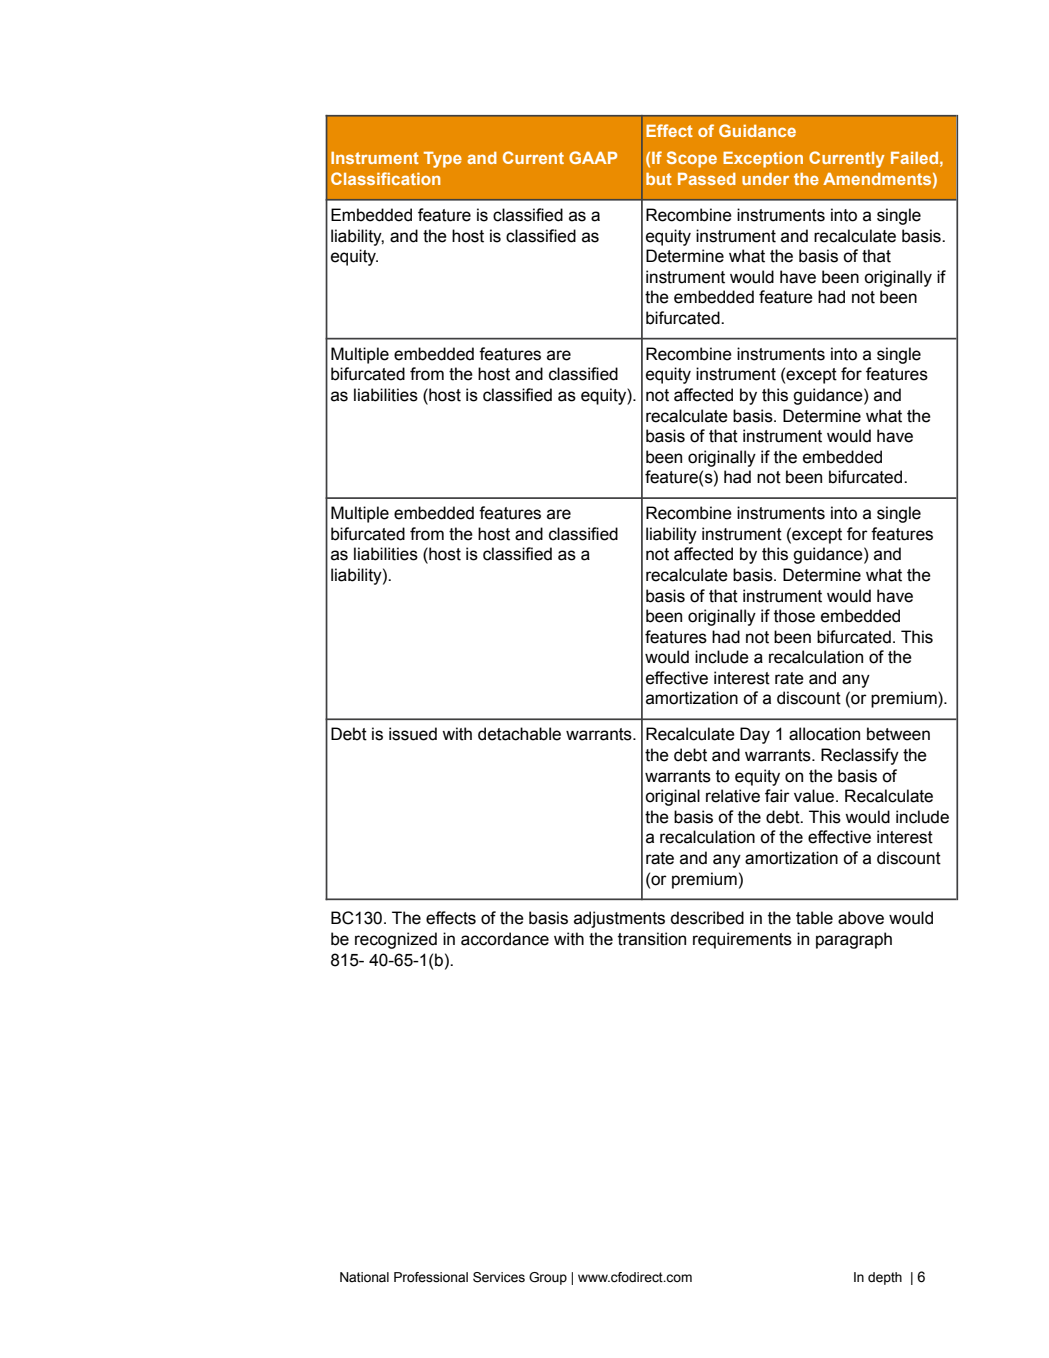 The height and width of the screenshot is (1358, 1049). What do you see at coordinates (519, 734) in the screenshot?
I see `detachable` at bounding box center [519, 734].
